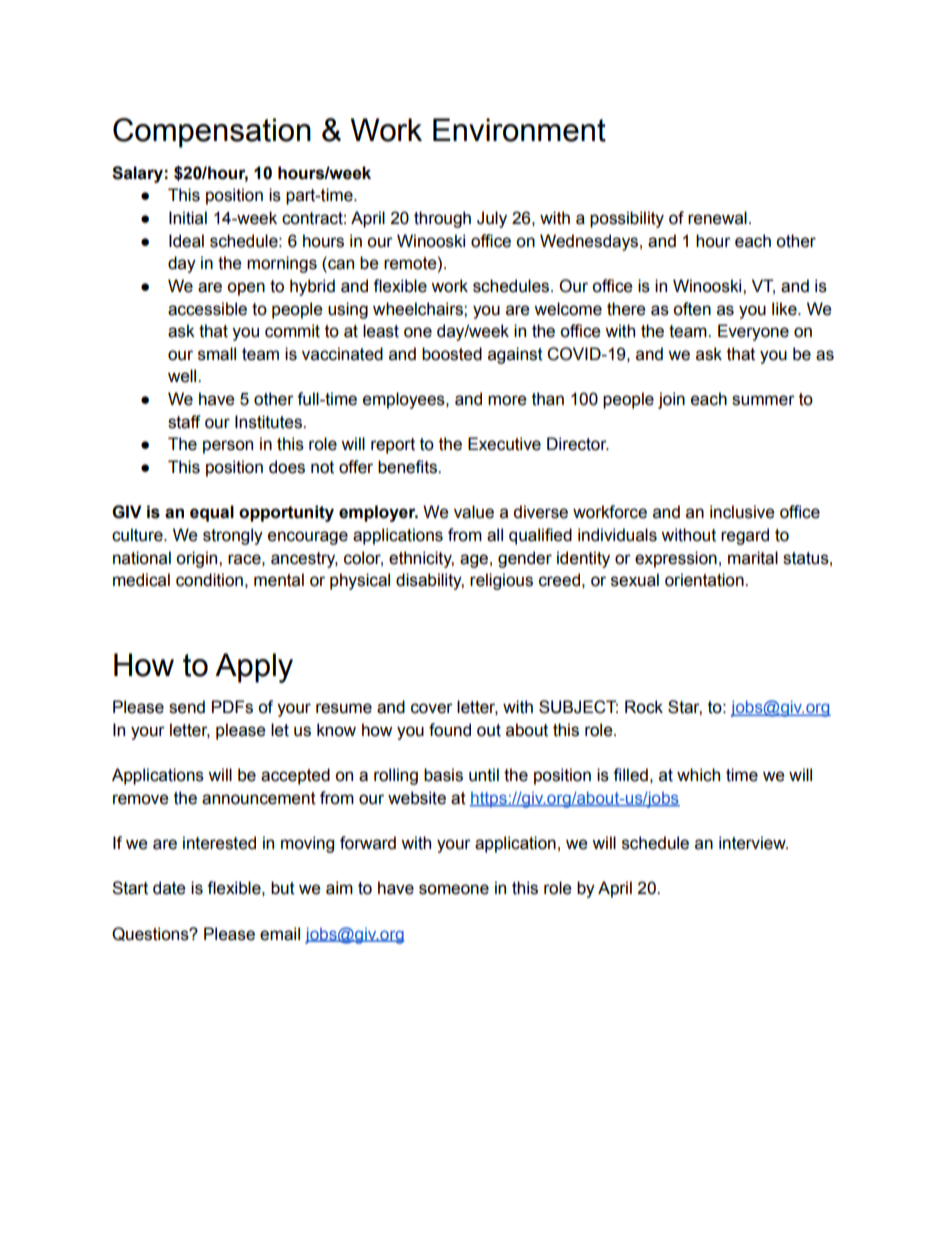  I want to click on boosted, so click(452, 354).
